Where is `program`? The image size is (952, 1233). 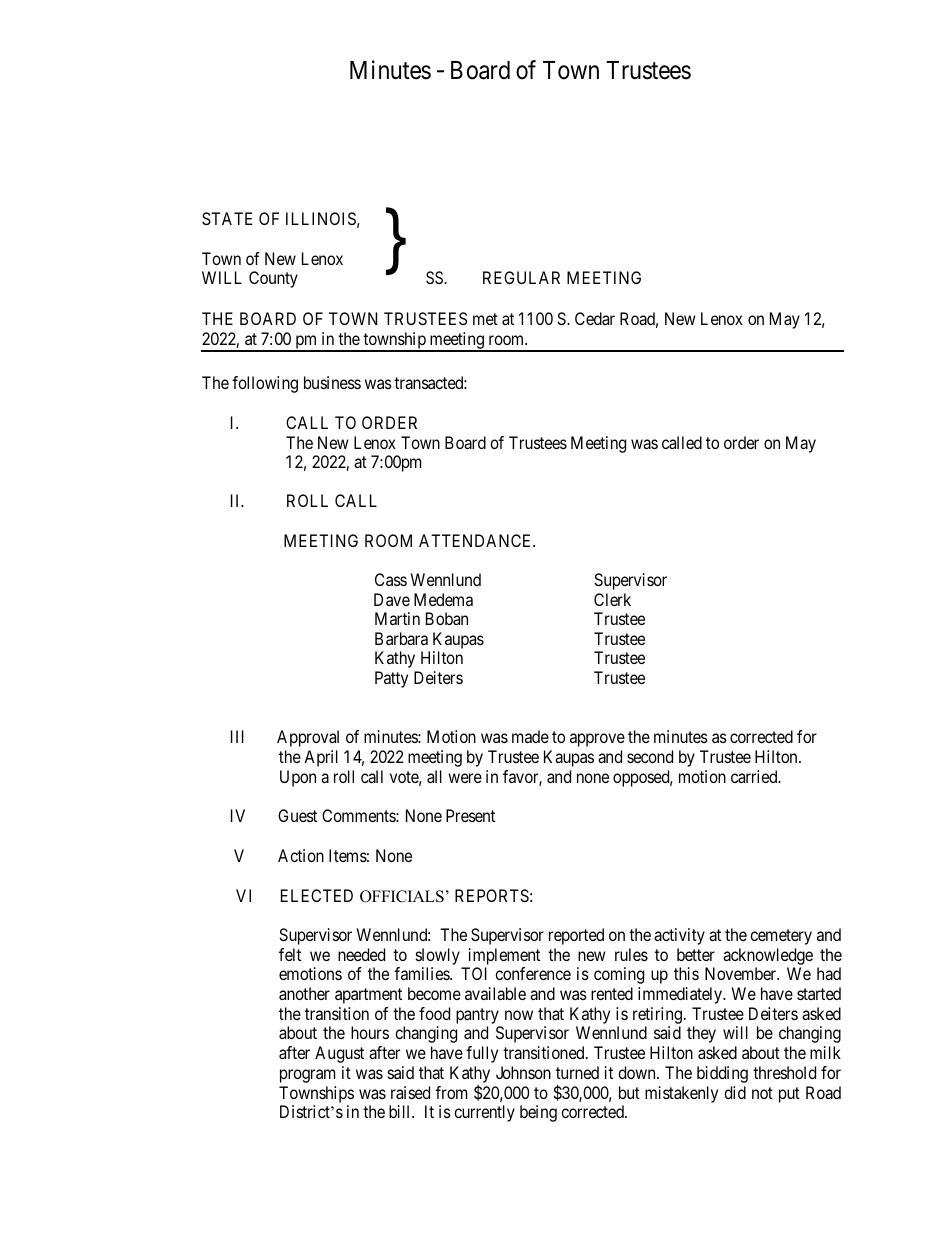 program is located at coordinates (307, 1076).
